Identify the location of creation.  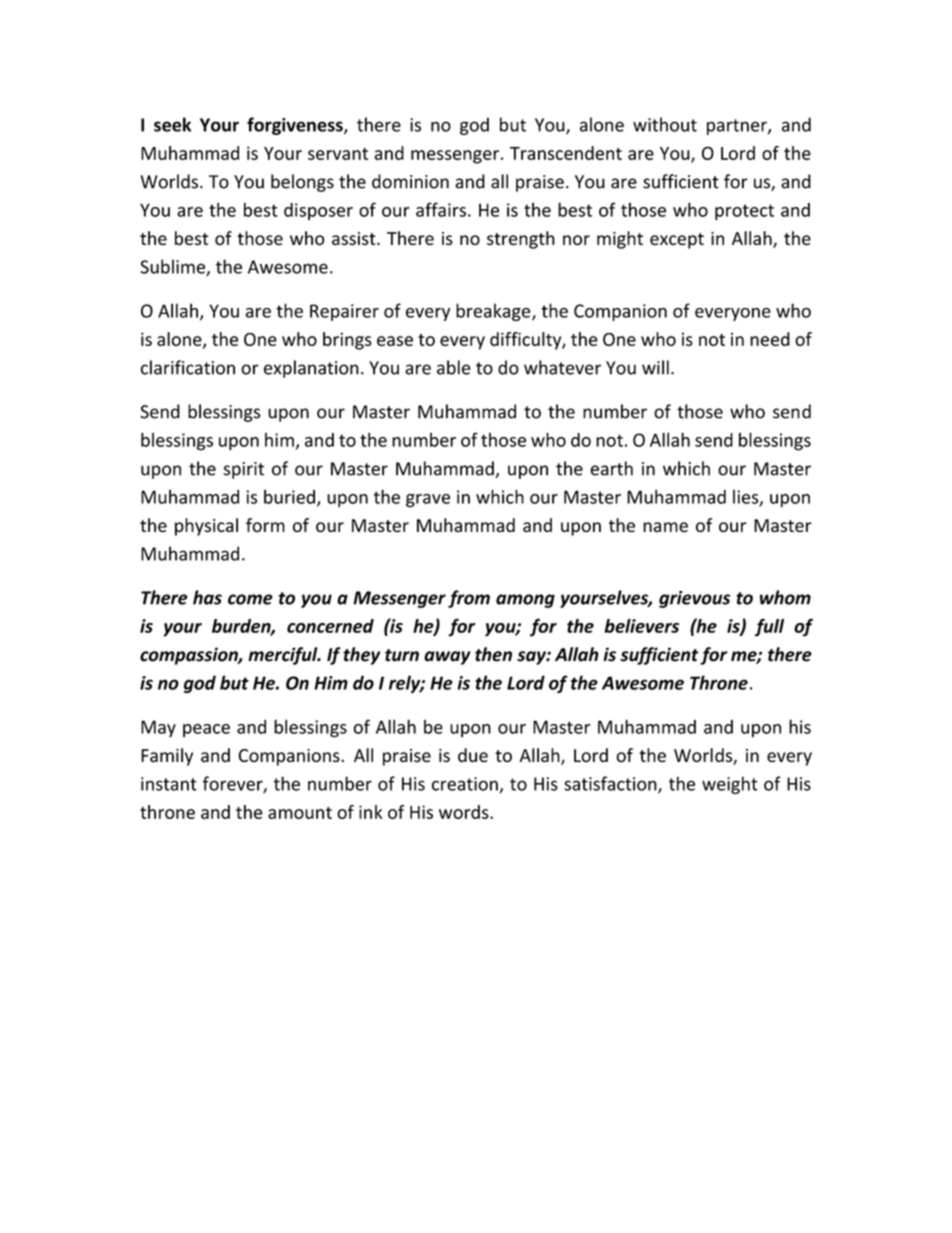
(465, 784).
